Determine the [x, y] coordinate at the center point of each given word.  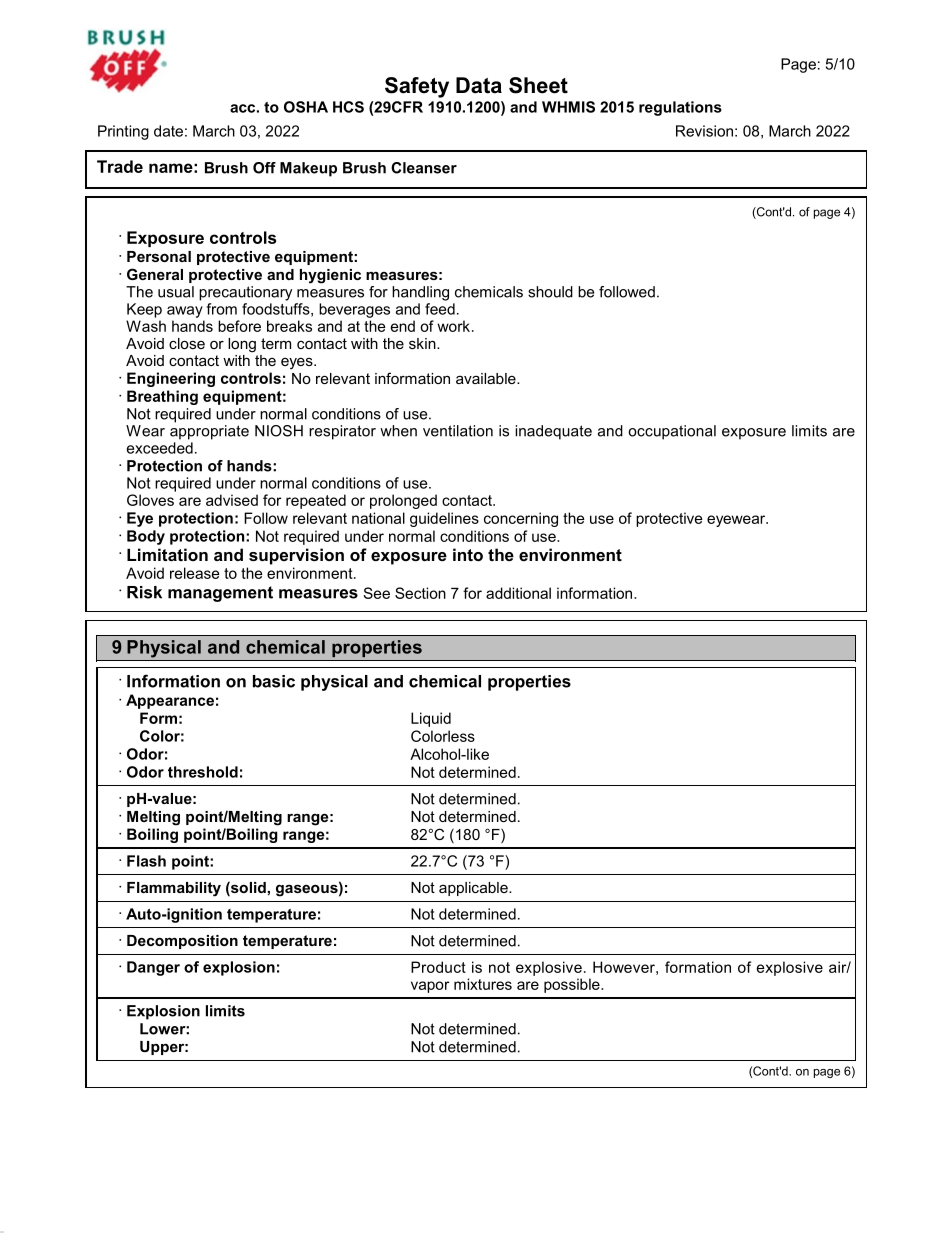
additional [518, 593]
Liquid [431, 719]
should [550, 292]
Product [438, 967]
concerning [521, 519]
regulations [680, 108]
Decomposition [182, 942]
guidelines [444, 519]
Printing [123, 132]
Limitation [167, 554]
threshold [203, 772]
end [403, 326]
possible [573, 985]
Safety [417, 87]
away [185, 312]
